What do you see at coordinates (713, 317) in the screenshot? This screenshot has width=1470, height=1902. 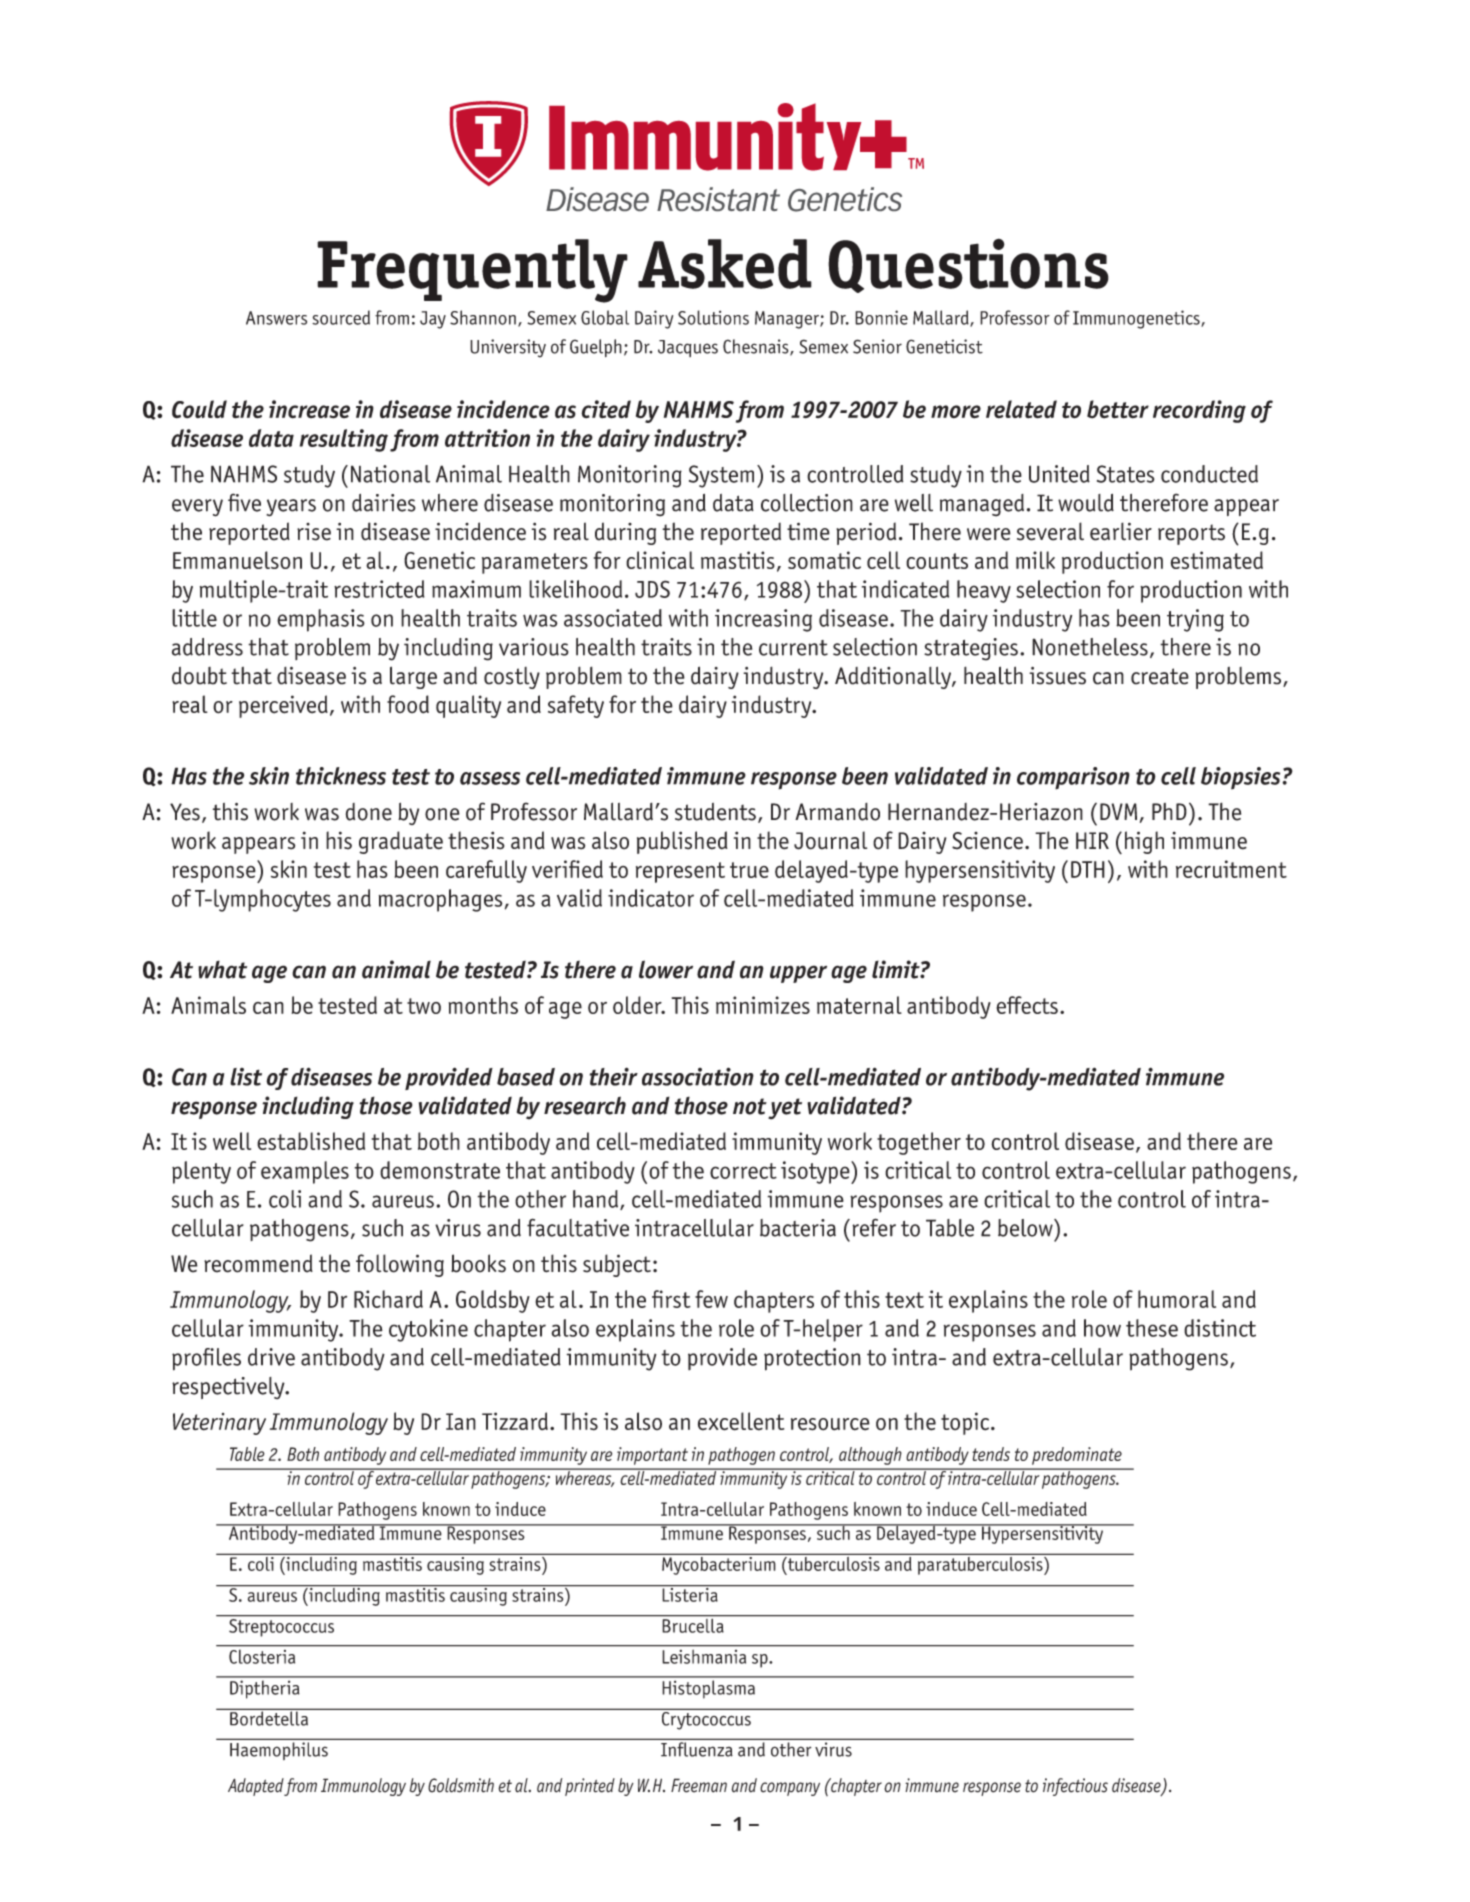 I see `Solutions` at bounding box center [713, 317].
